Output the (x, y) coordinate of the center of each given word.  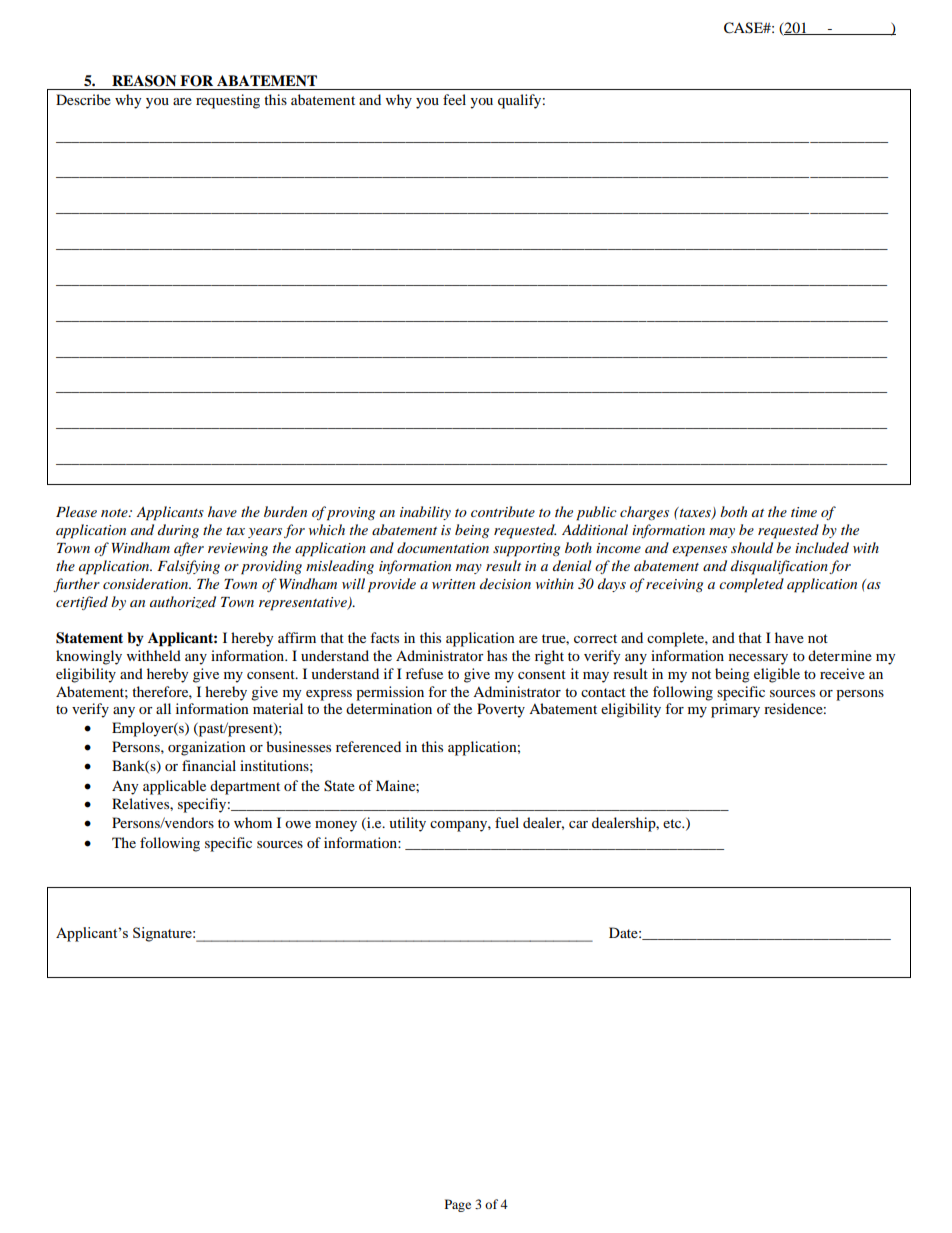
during (178, 531)
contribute (503, 511)
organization (207, 748)
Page (458, 1205)
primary (735, 710)
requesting (228, 101)
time (804, 512)
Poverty (501, 710)
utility (407, 824)
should (752, 547)
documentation (443, 547)
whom (253, 822)
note (115, 513)
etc (673, 823)
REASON (144, 81)
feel (454, 99)
